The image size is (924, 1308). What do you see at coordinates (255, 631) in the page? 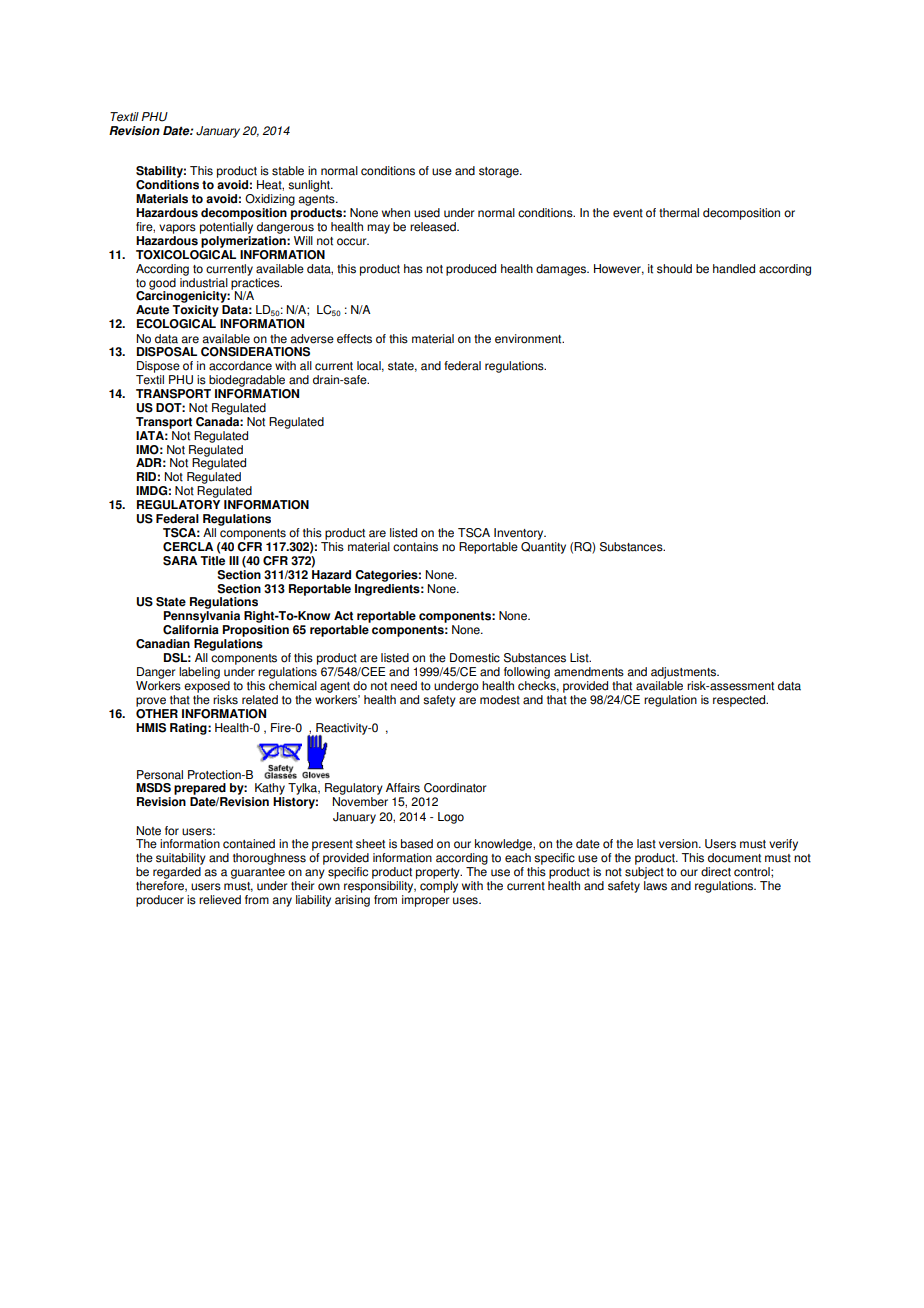
I see `Proposition` at bounding box center [255, 631].
